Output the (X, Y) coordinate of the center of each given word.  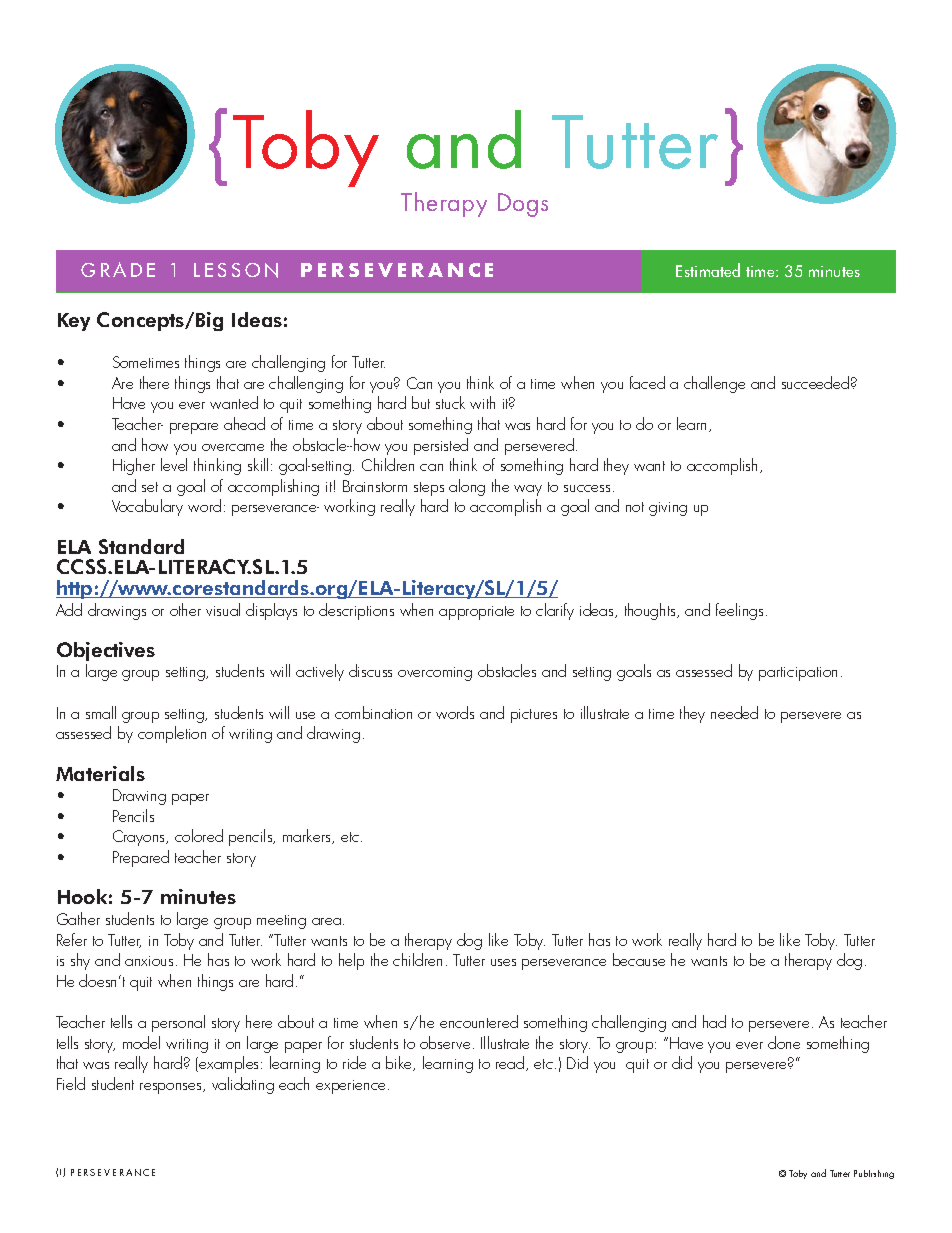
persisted (441, 446)
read (511, 1063)
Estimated (708, 270)
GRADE (118, 269)
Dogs (523, 205)
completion (172, 734)
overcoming (435, 674)
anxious (149, 961)
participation (798, 674)
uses (503, 962)
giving (668, 509)
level (174, 464)
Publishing (874, 1174)
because (639, 959)
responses (172, 1088)
